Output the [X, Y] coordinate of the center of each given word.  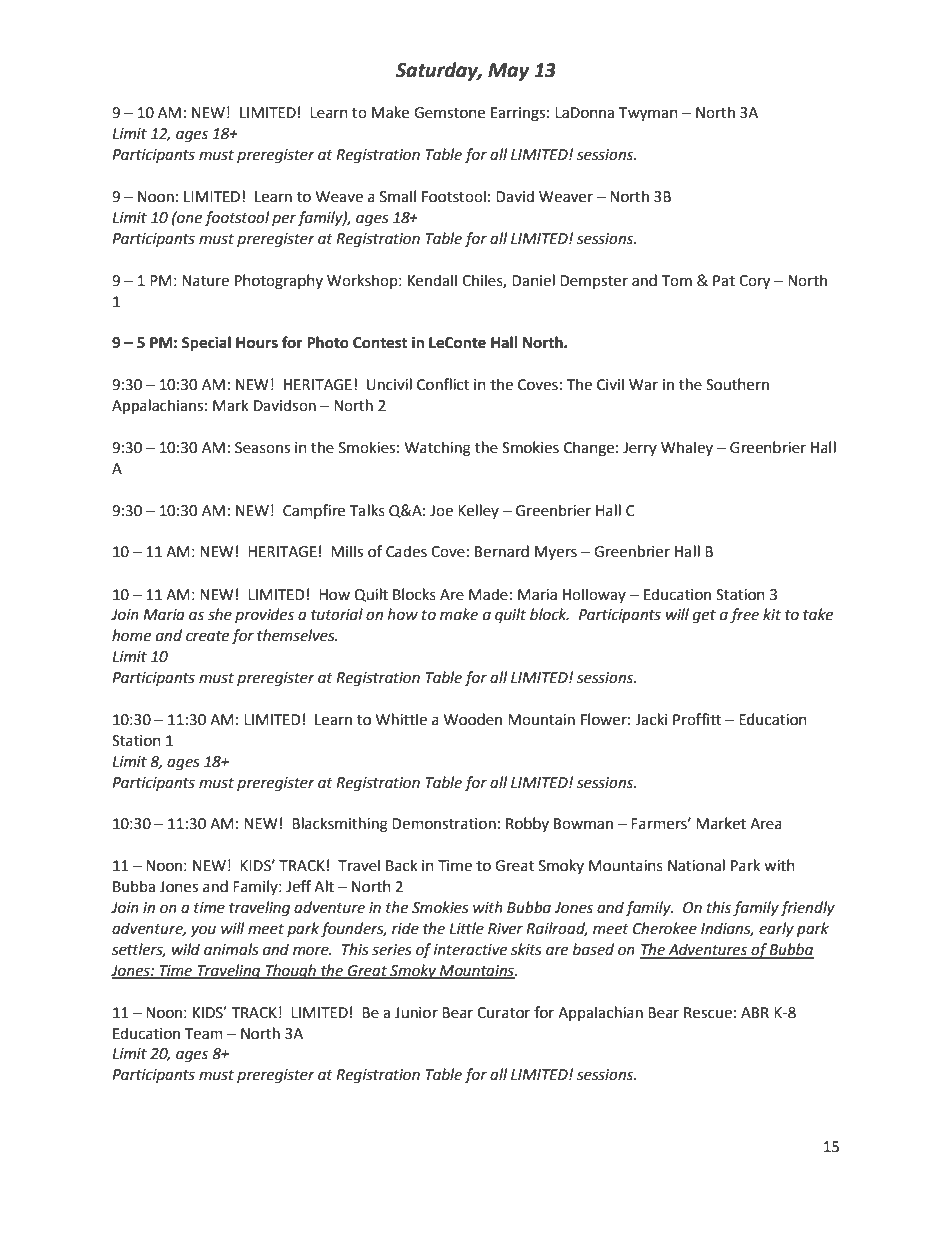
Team [204, 1034]
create [207, 636]
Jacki [651, 719]
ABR [755, 1012]
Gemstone [449, 113]
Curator [503, 1013]
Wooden [473, 719]
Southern [737, 384]
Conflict [443, 384]
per [284, 220]
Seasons [262, 448]
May [509, 72]
